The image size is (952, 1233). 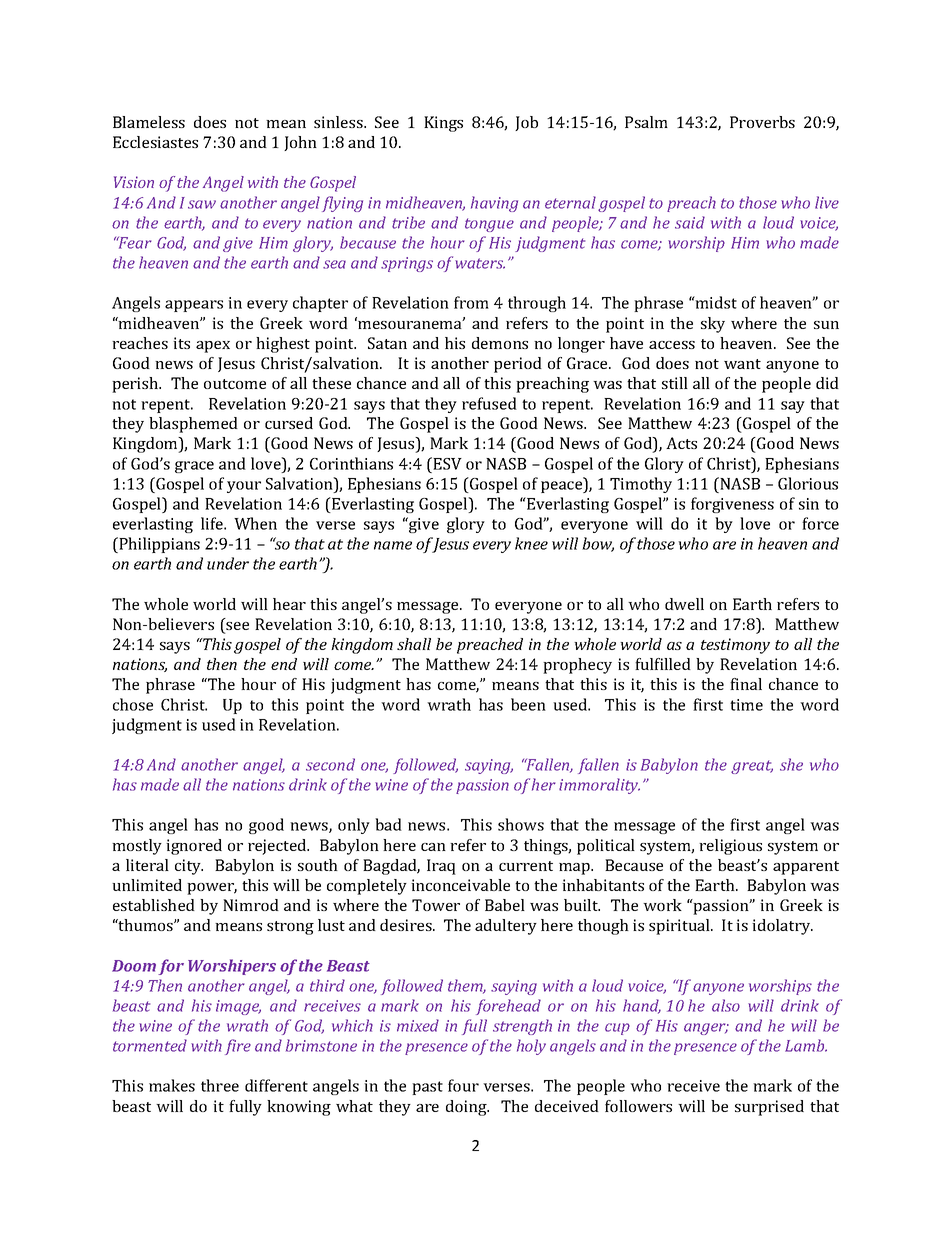 What do you see at coordinates (762, 122) in the document?
I see `Proverbs` at bounding box center [762, 122].
